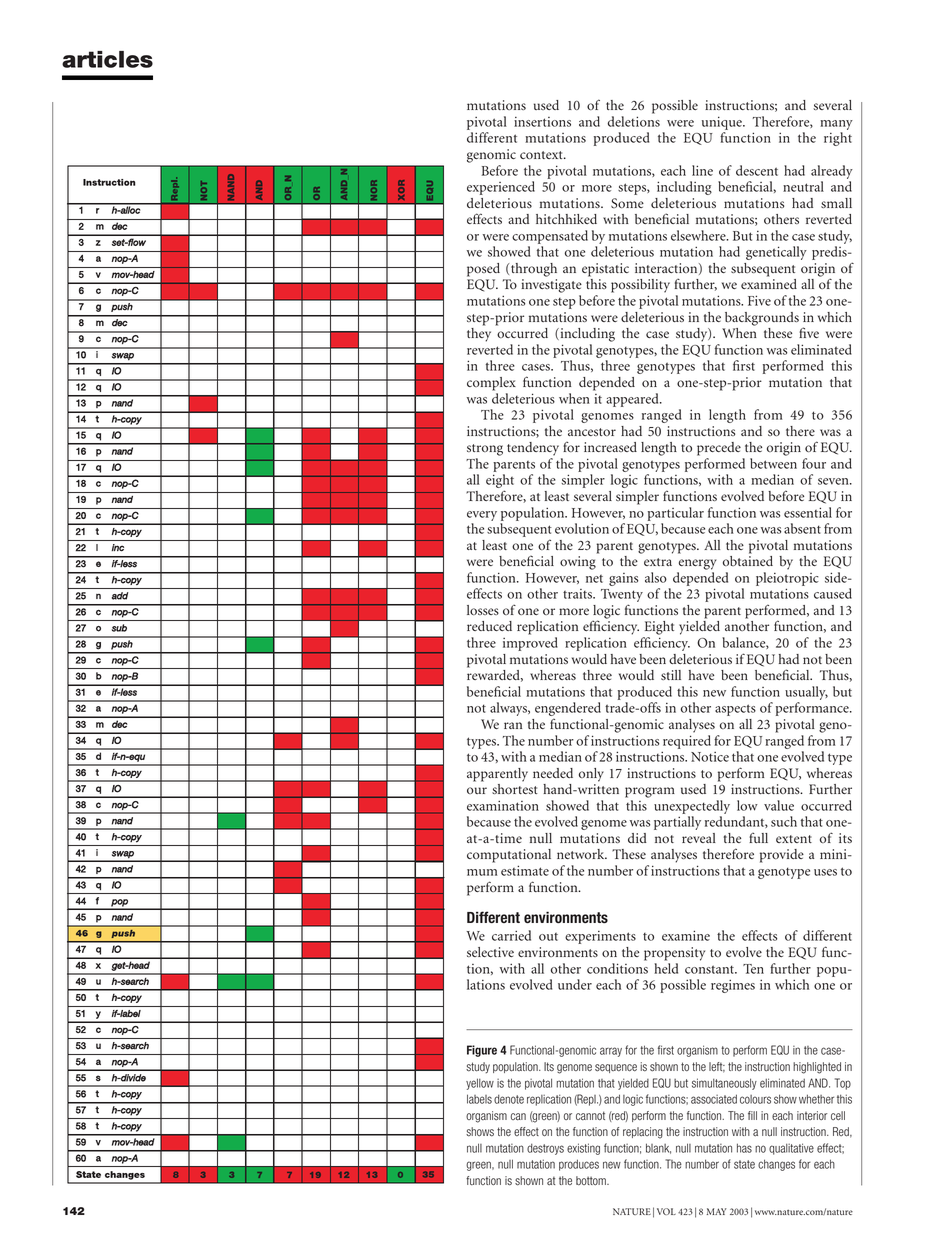 This page has height=1233, width=952. Describe the element at coordinates (773, 463) in the page. I see `between` at that location.
